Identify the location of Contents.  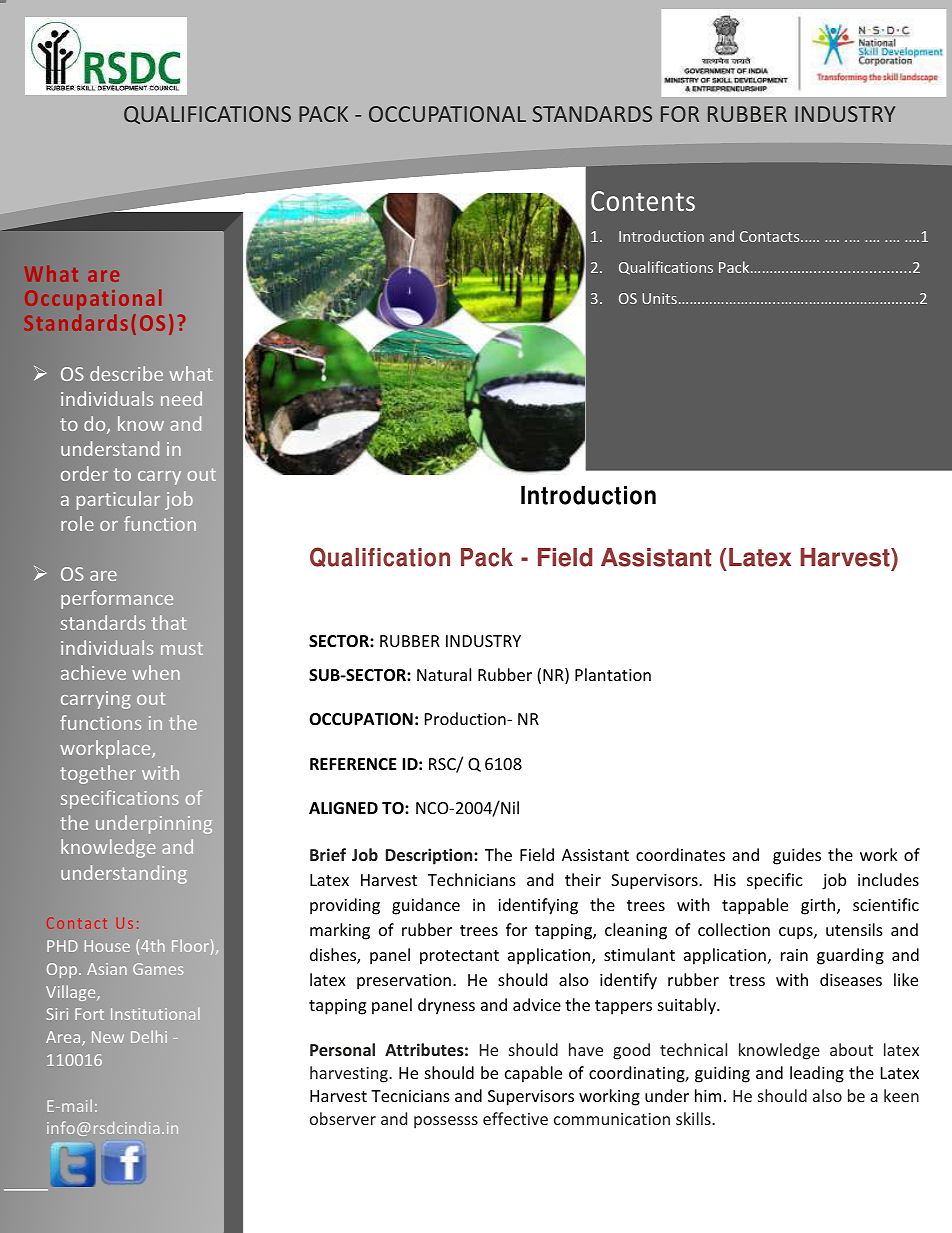
(643, 201).
